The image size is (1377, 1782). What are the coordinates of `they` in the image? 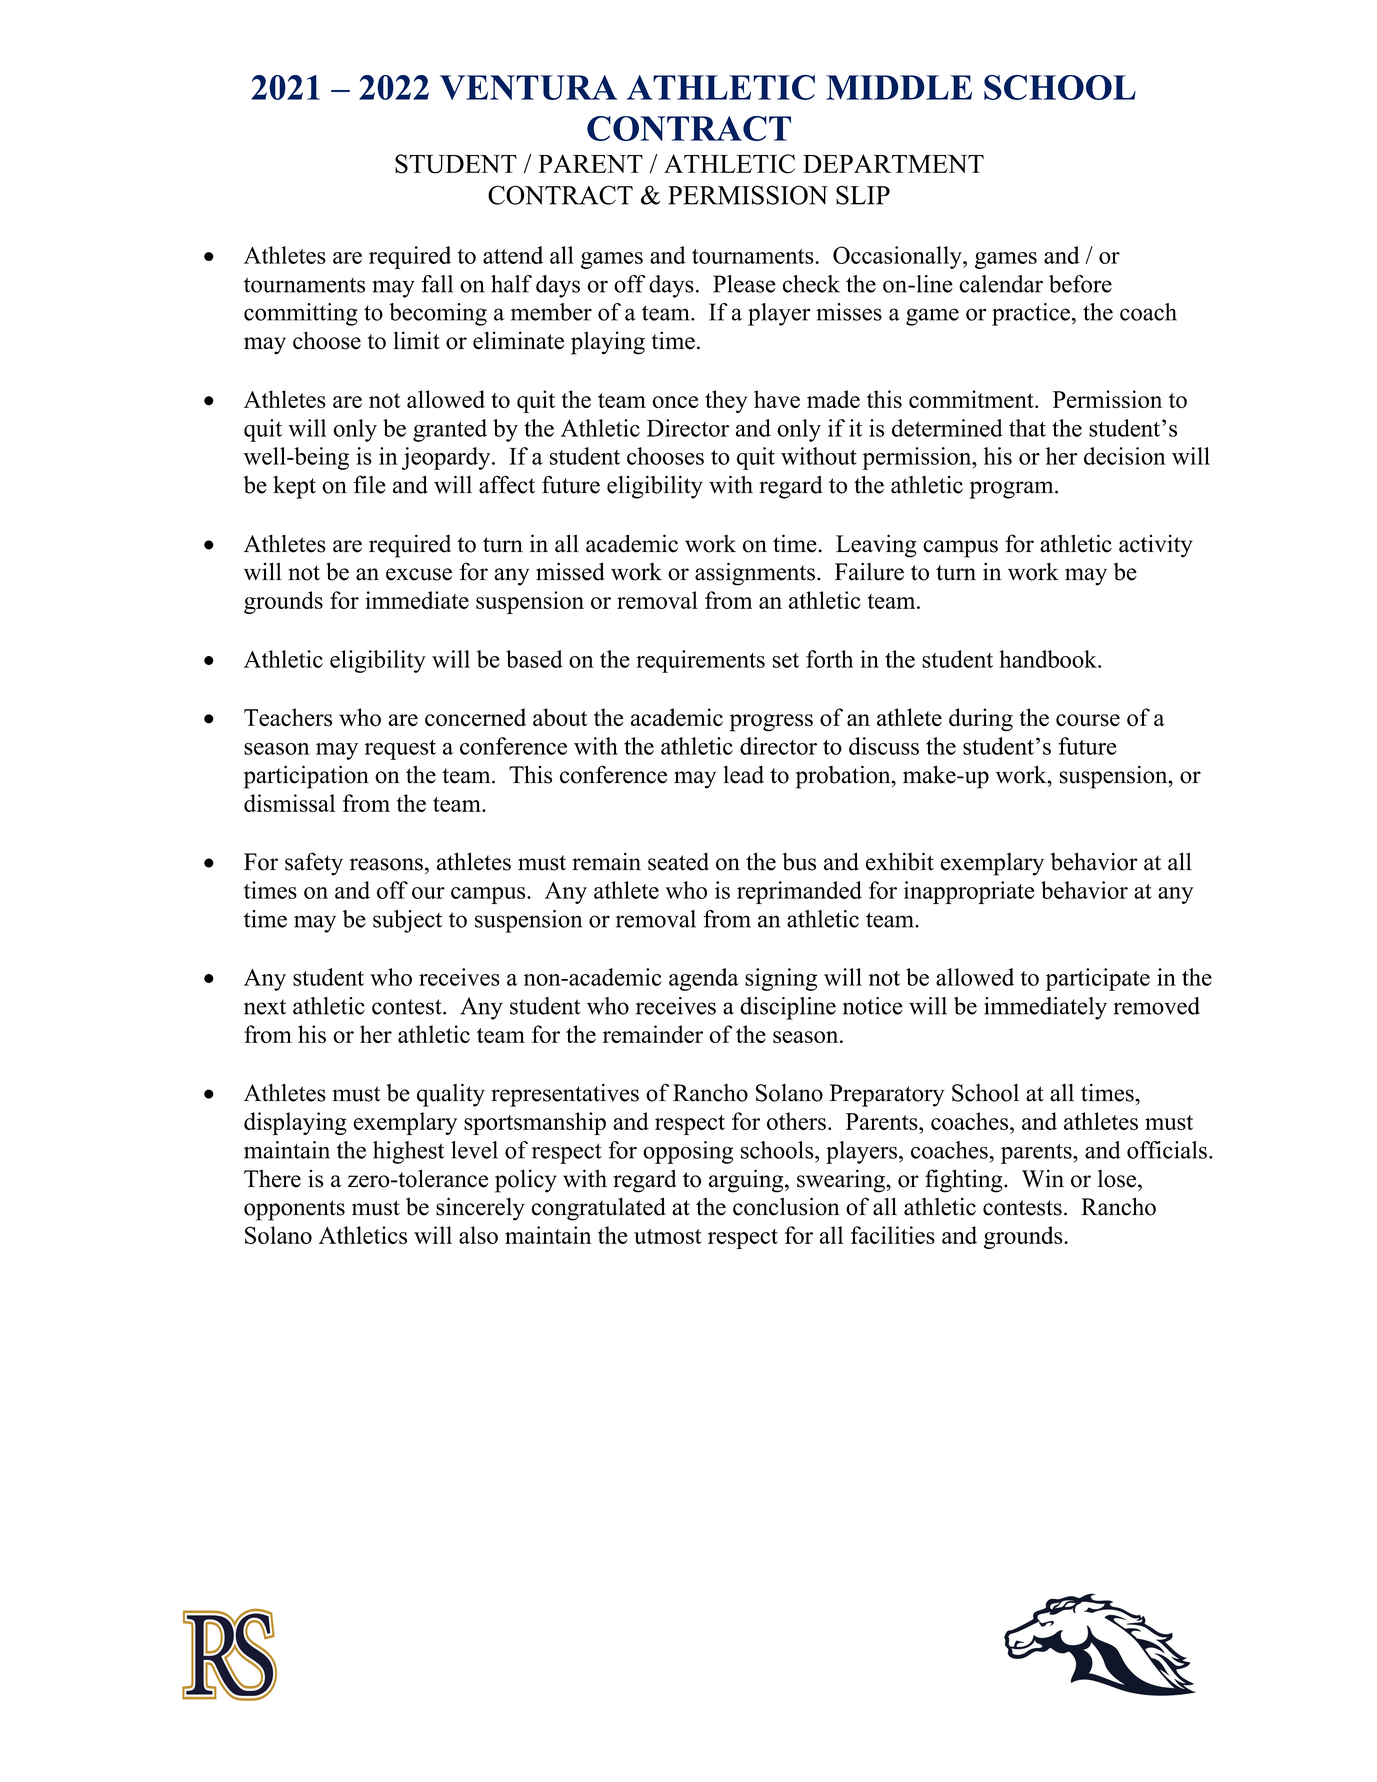 It's located at (726, 401).
